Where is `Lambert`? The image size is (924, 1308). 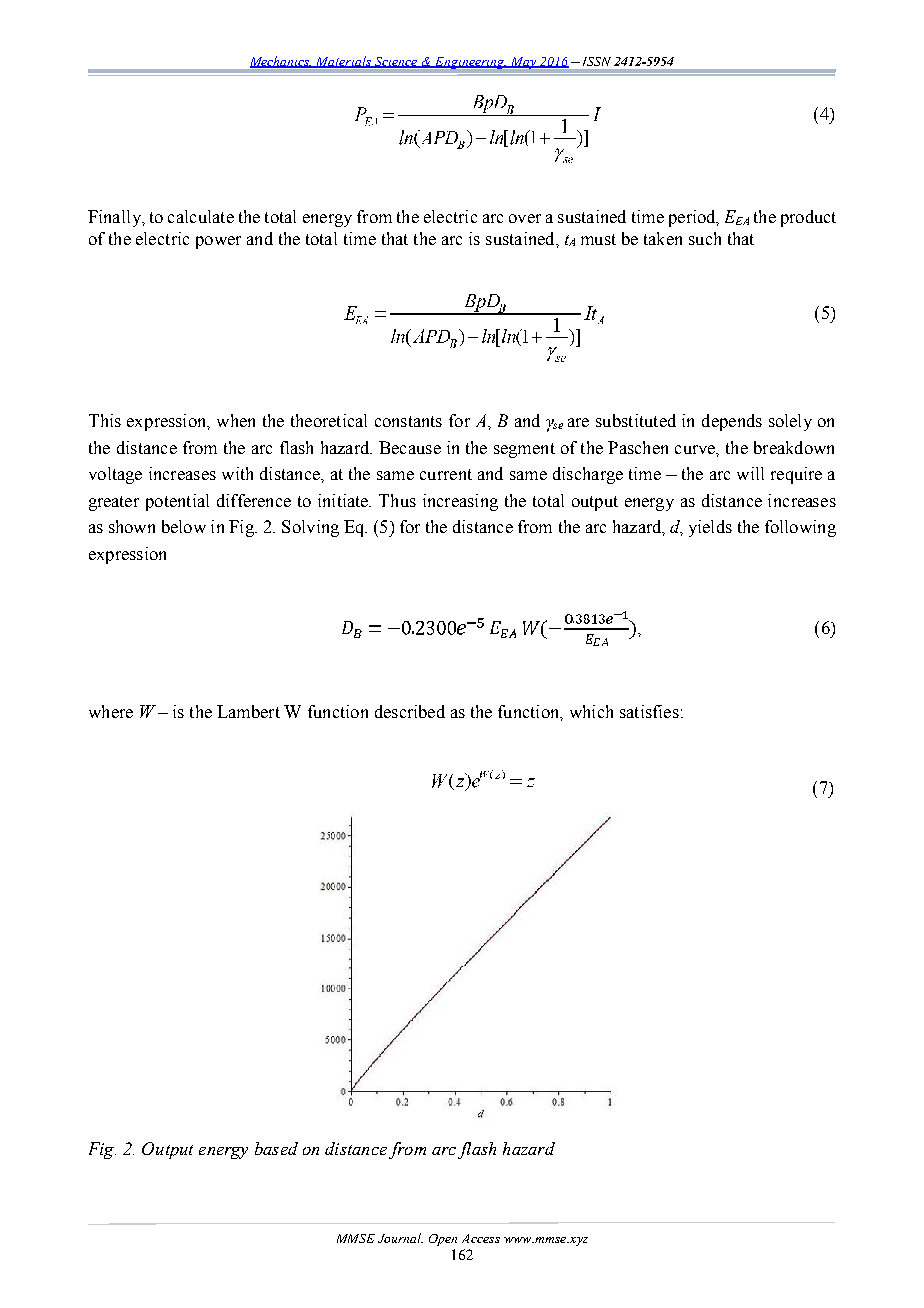 Lambert is located at coordinates (248, 711).
